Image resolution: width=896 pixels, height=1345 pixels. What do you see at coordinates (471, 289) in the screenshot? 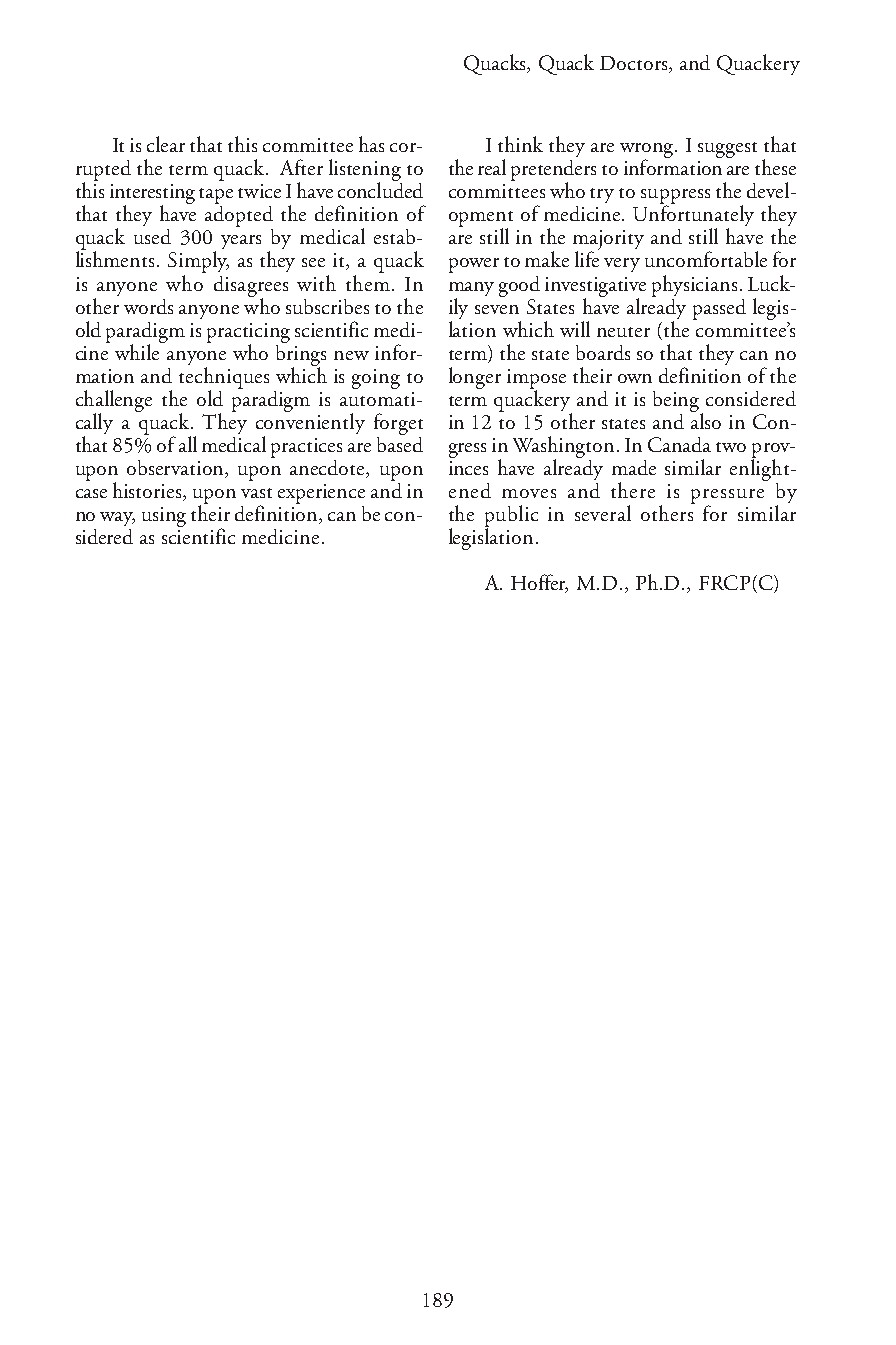
I see `many` at bounding box center [471, 289].
